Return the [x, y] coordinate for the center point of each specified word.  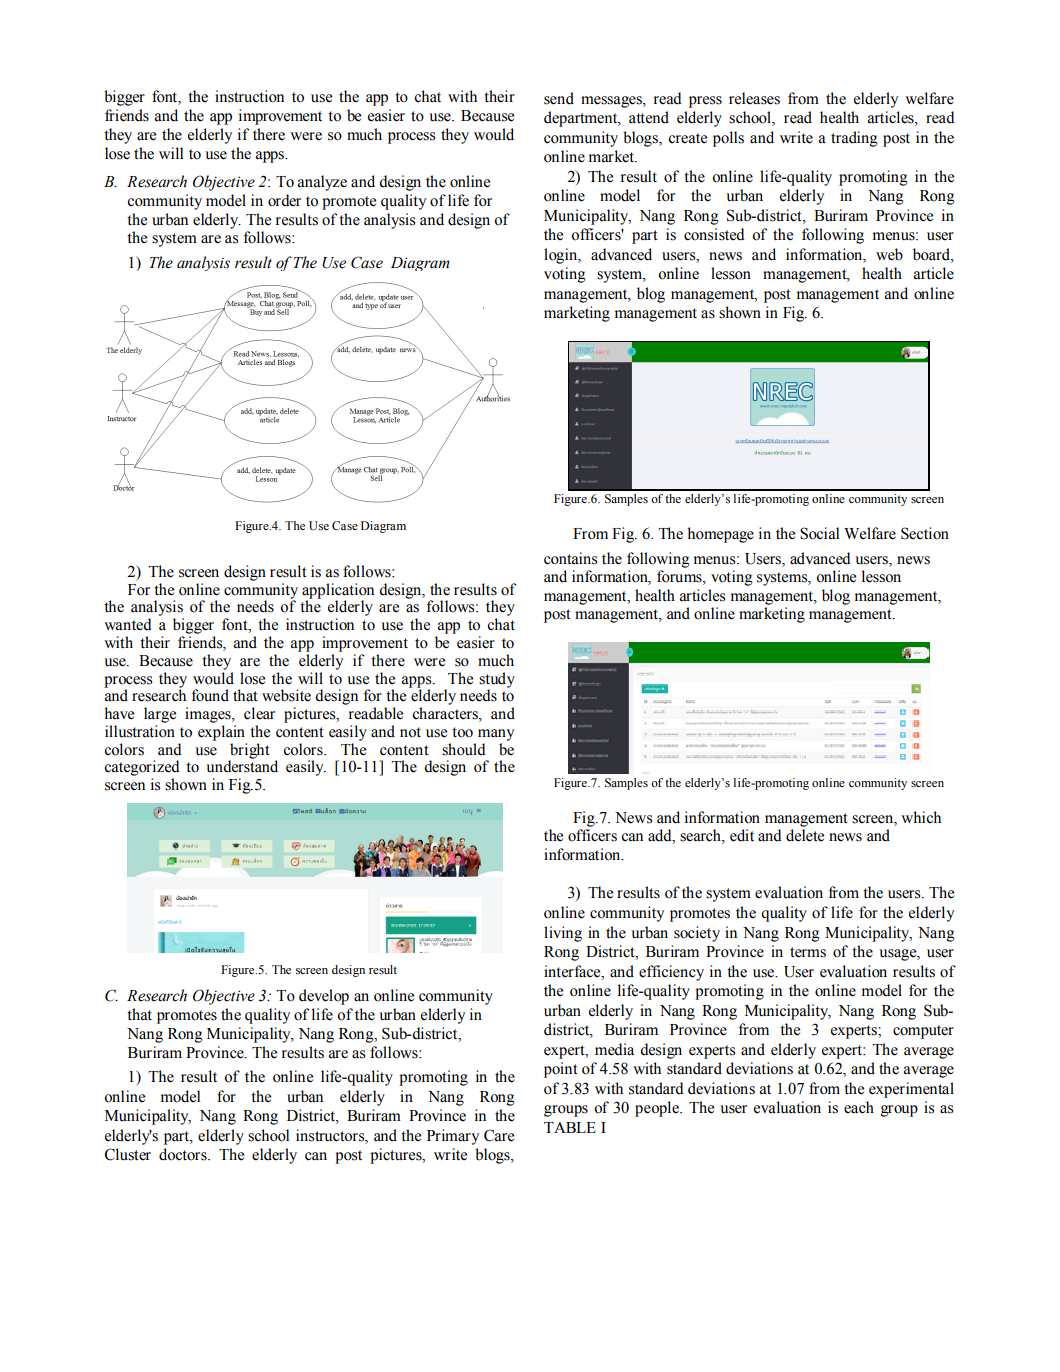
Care [499, 1135]
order [284, 200]
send [559, 98]
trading [854, 139]
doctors [184, 1154]
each [859, 1107]
